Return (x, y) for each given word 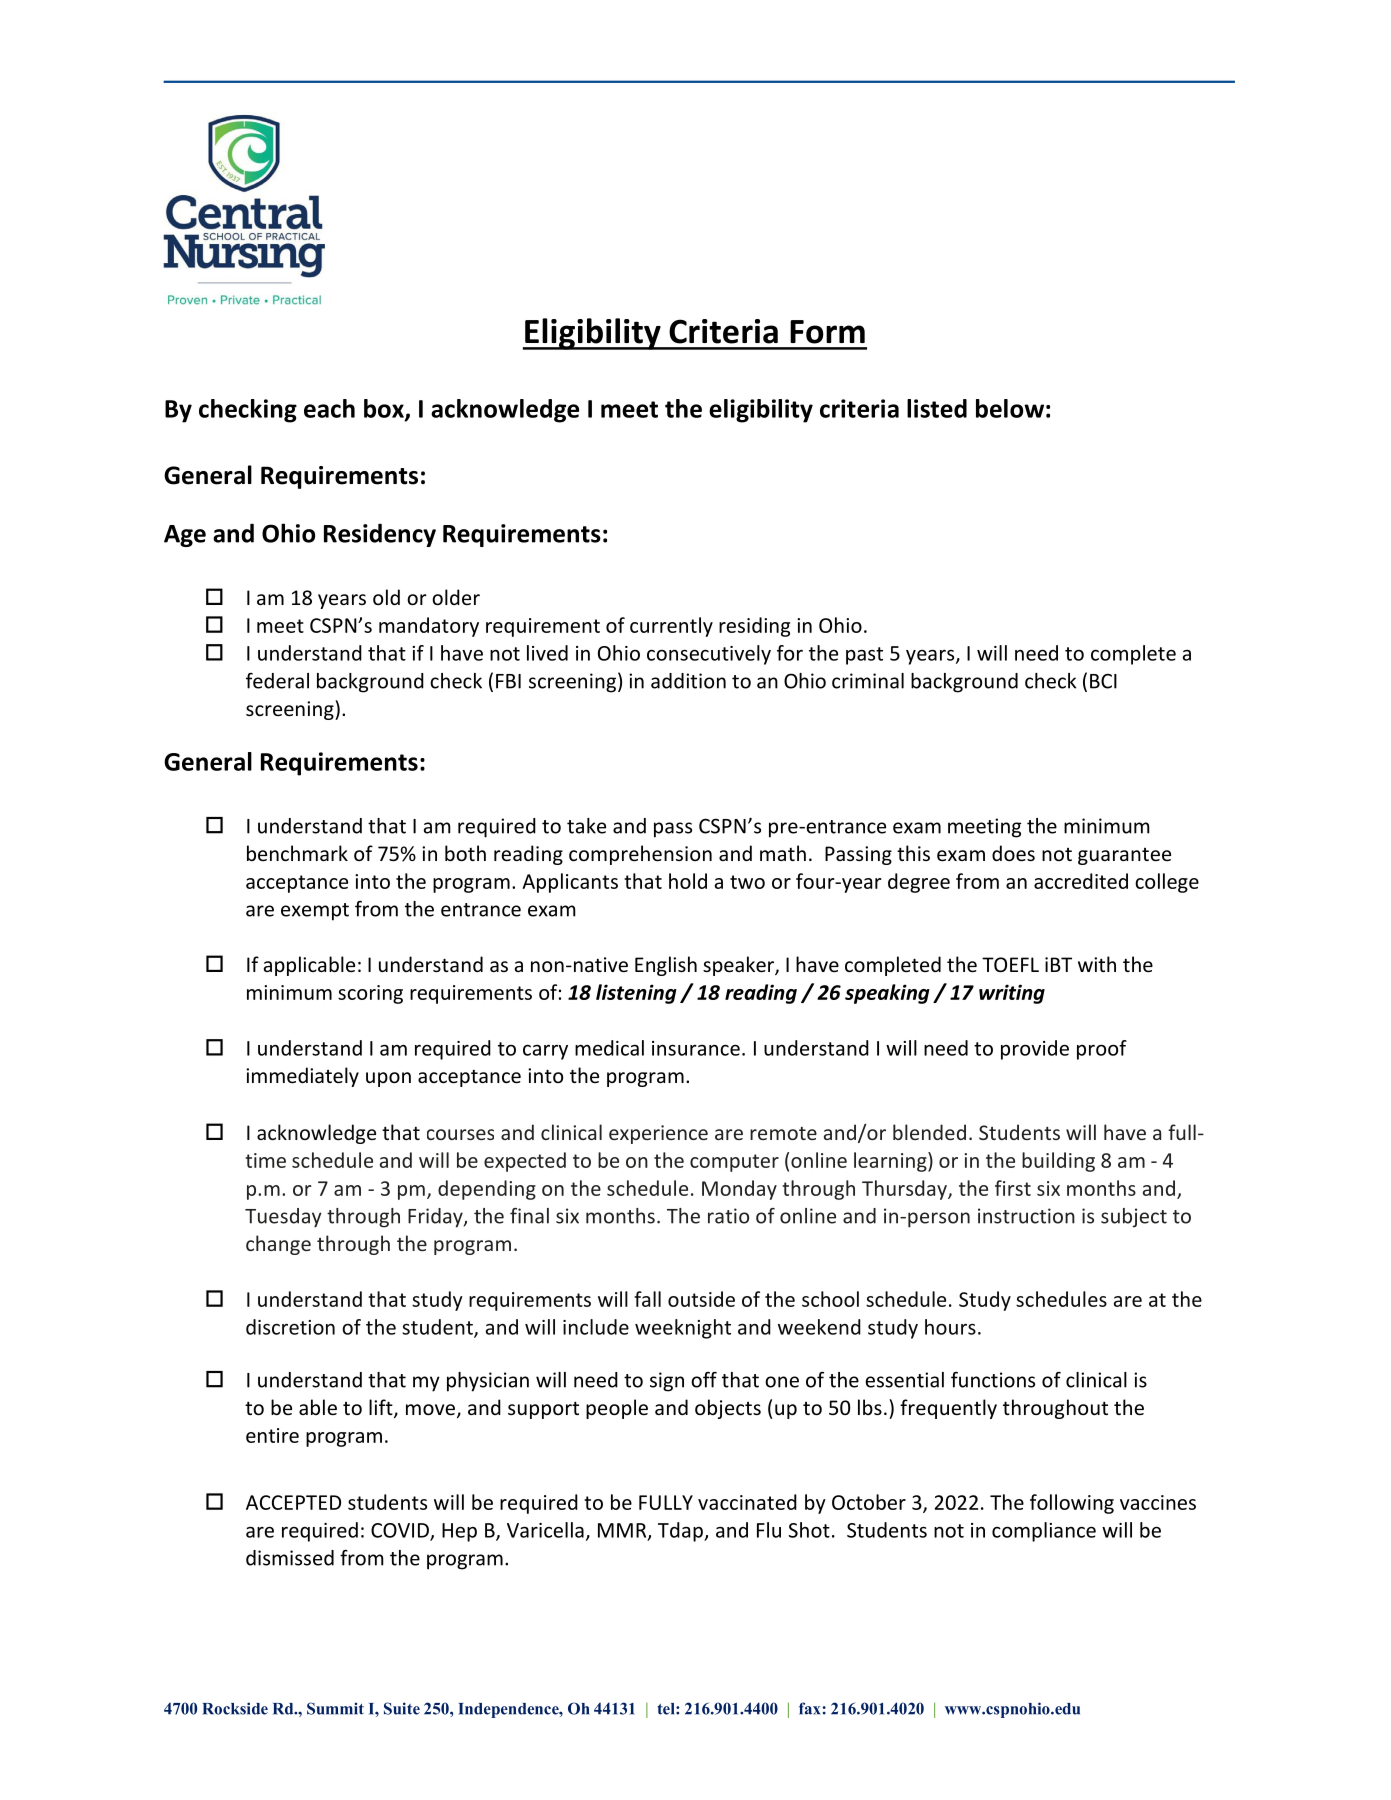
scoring (370, 994)
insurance (696, 1048)
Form (827, 332)
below (1010, 408)
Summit (335, 1708)
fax (809, 1708)
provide (1035, 1050)
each (329, 408)
